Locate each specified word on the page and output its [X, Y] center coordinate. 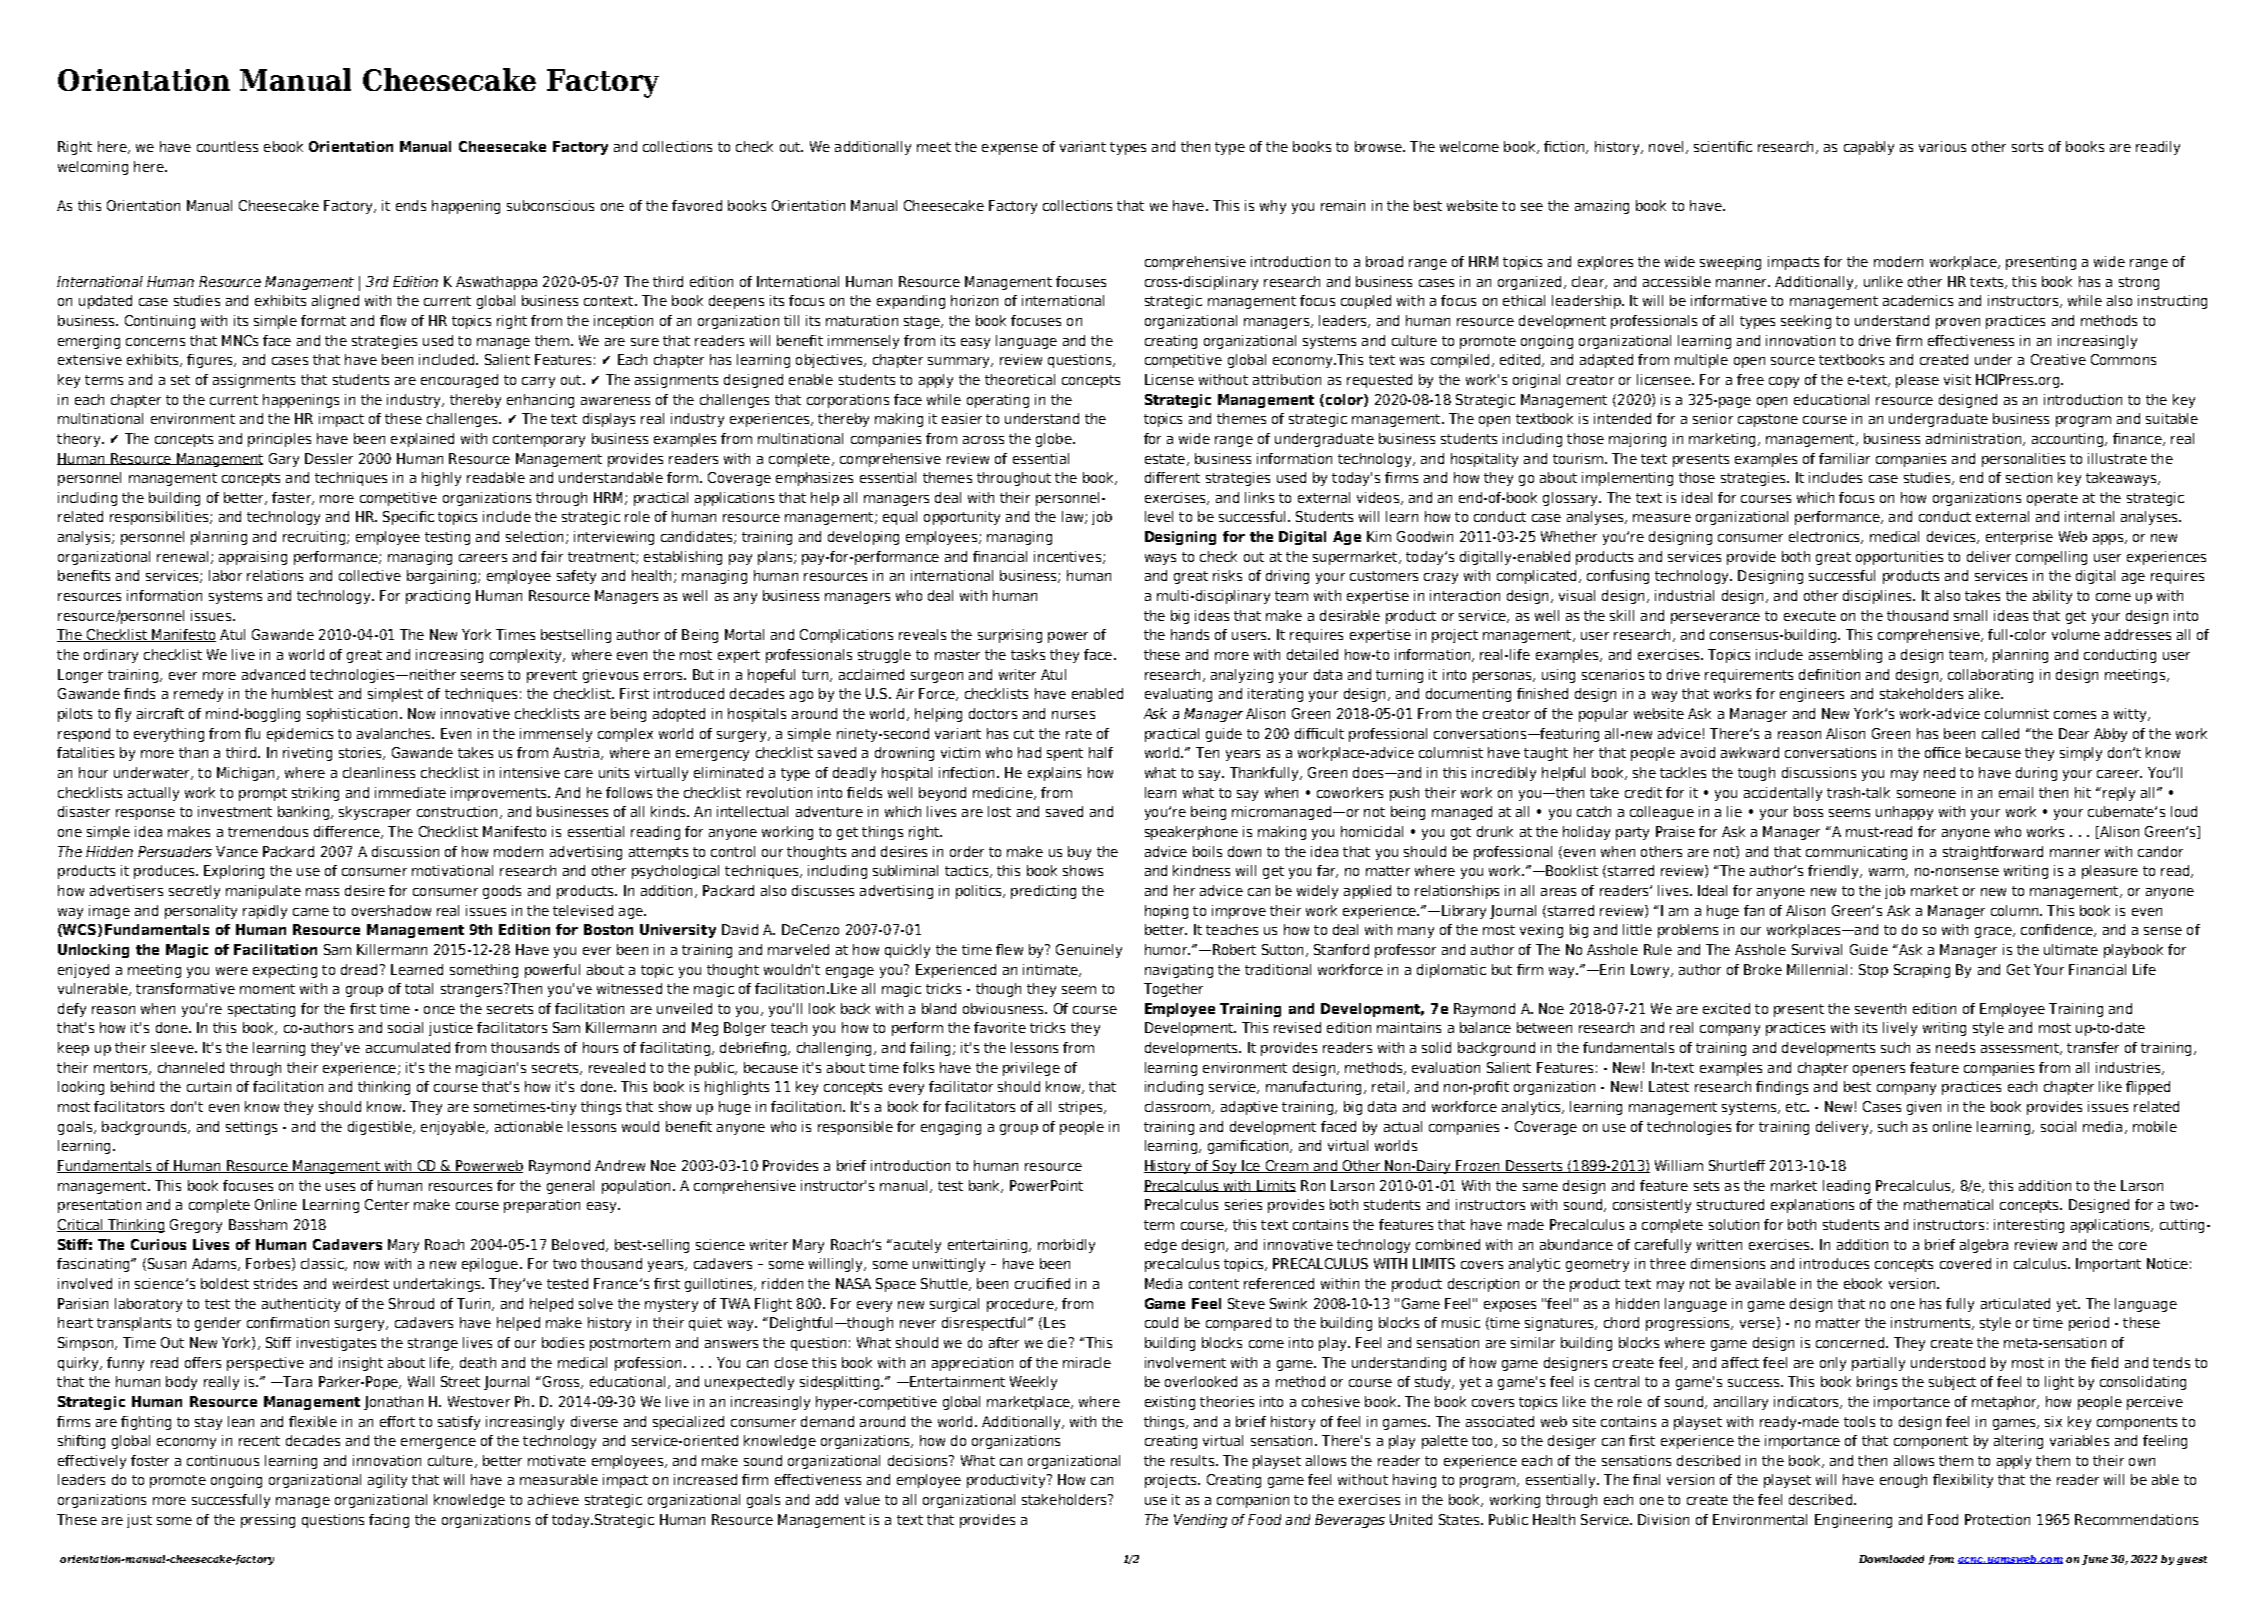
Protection [1997, 1519]
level [1159, 516]
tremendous [268, 831]
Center [387, 1204]
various [1942, 146]
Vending [1200, 1521]
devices [1952, 537]
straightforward [1993, 853]
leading [1846, 1187]
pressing [268, 1521]
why [1273, 207]
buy [1079, 853]
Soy [1225, 1167]
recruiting [314, 538]
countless [227, 146]
